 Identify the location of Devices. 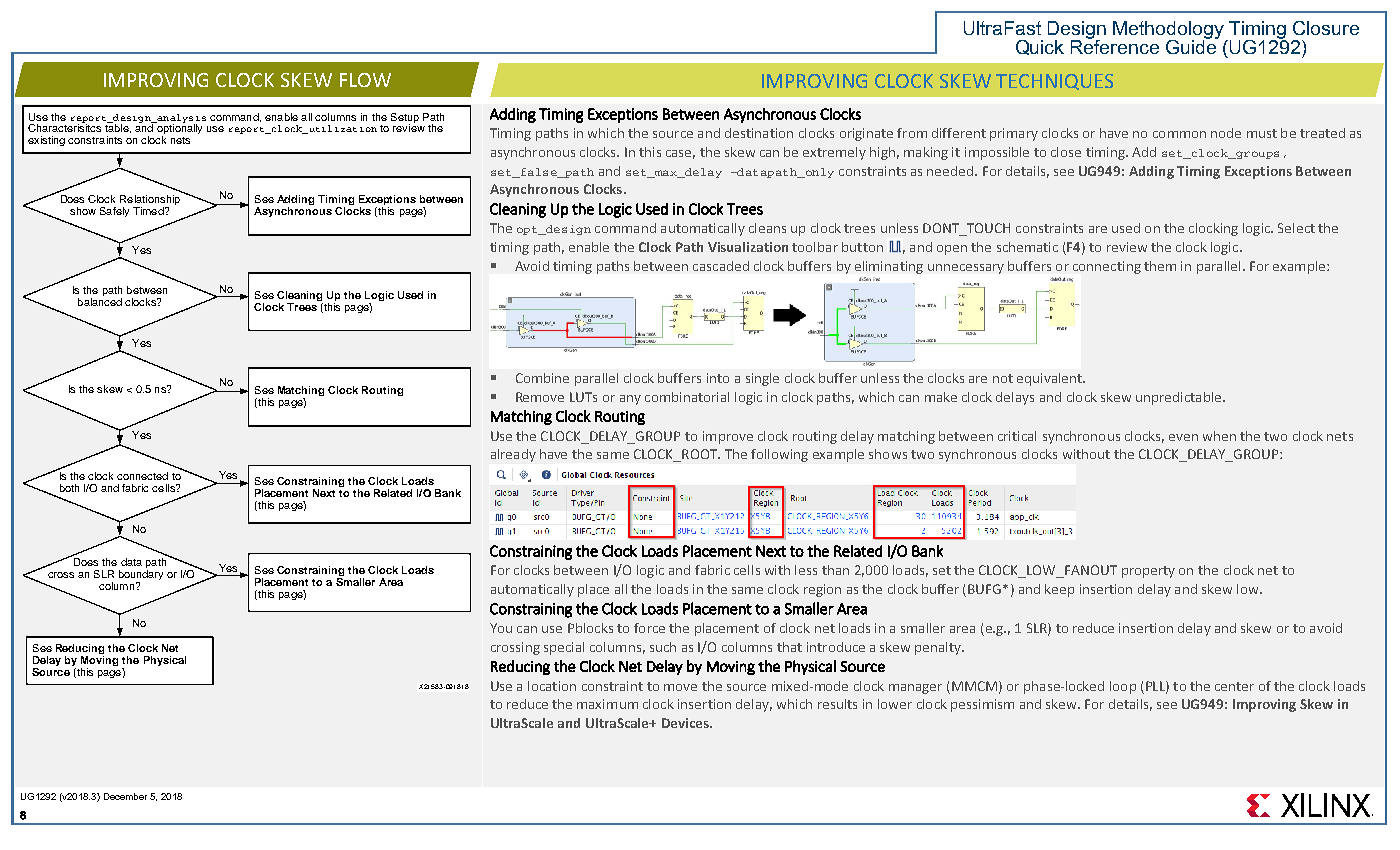
(686, 723).
